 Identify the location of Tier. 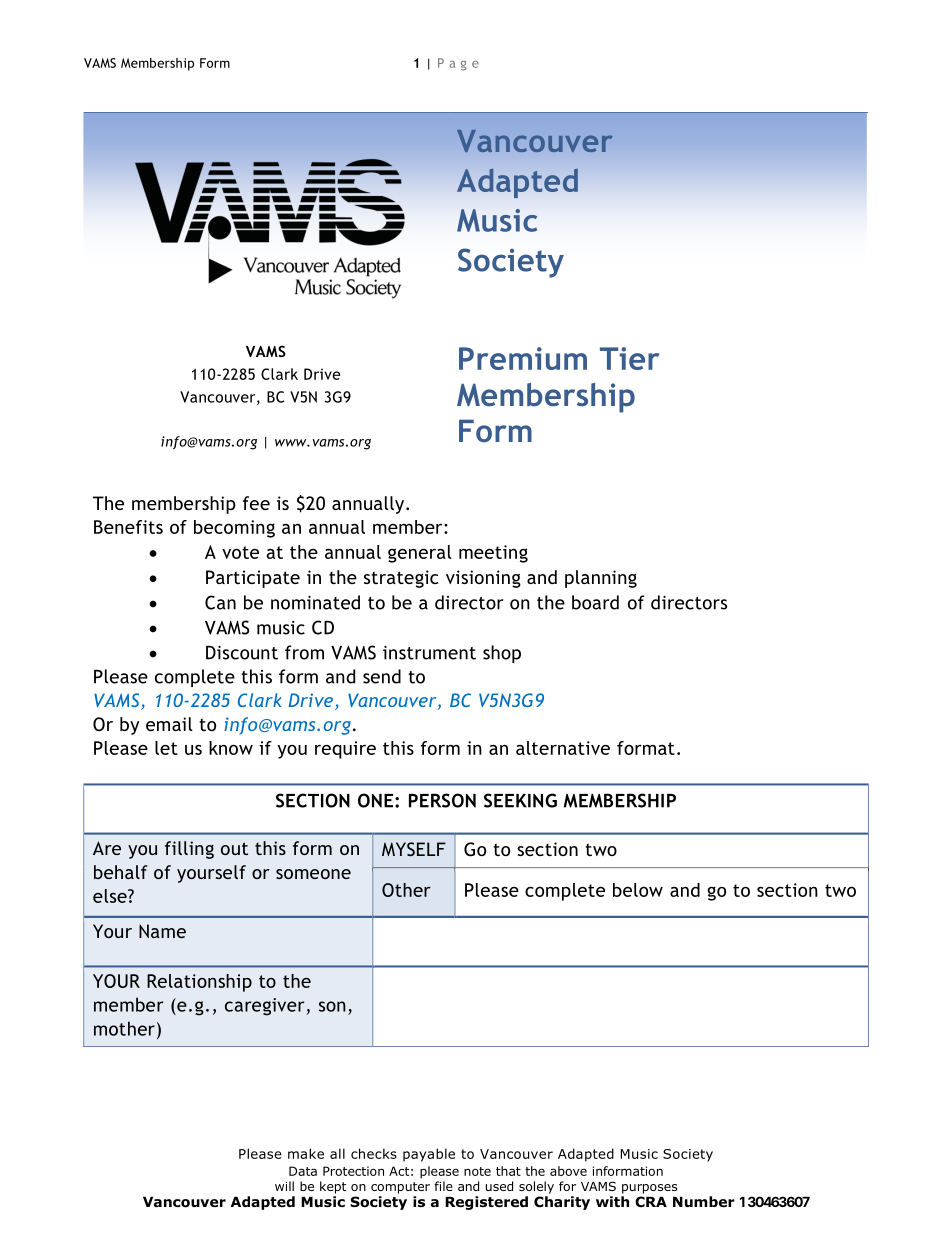
(629, 358).
